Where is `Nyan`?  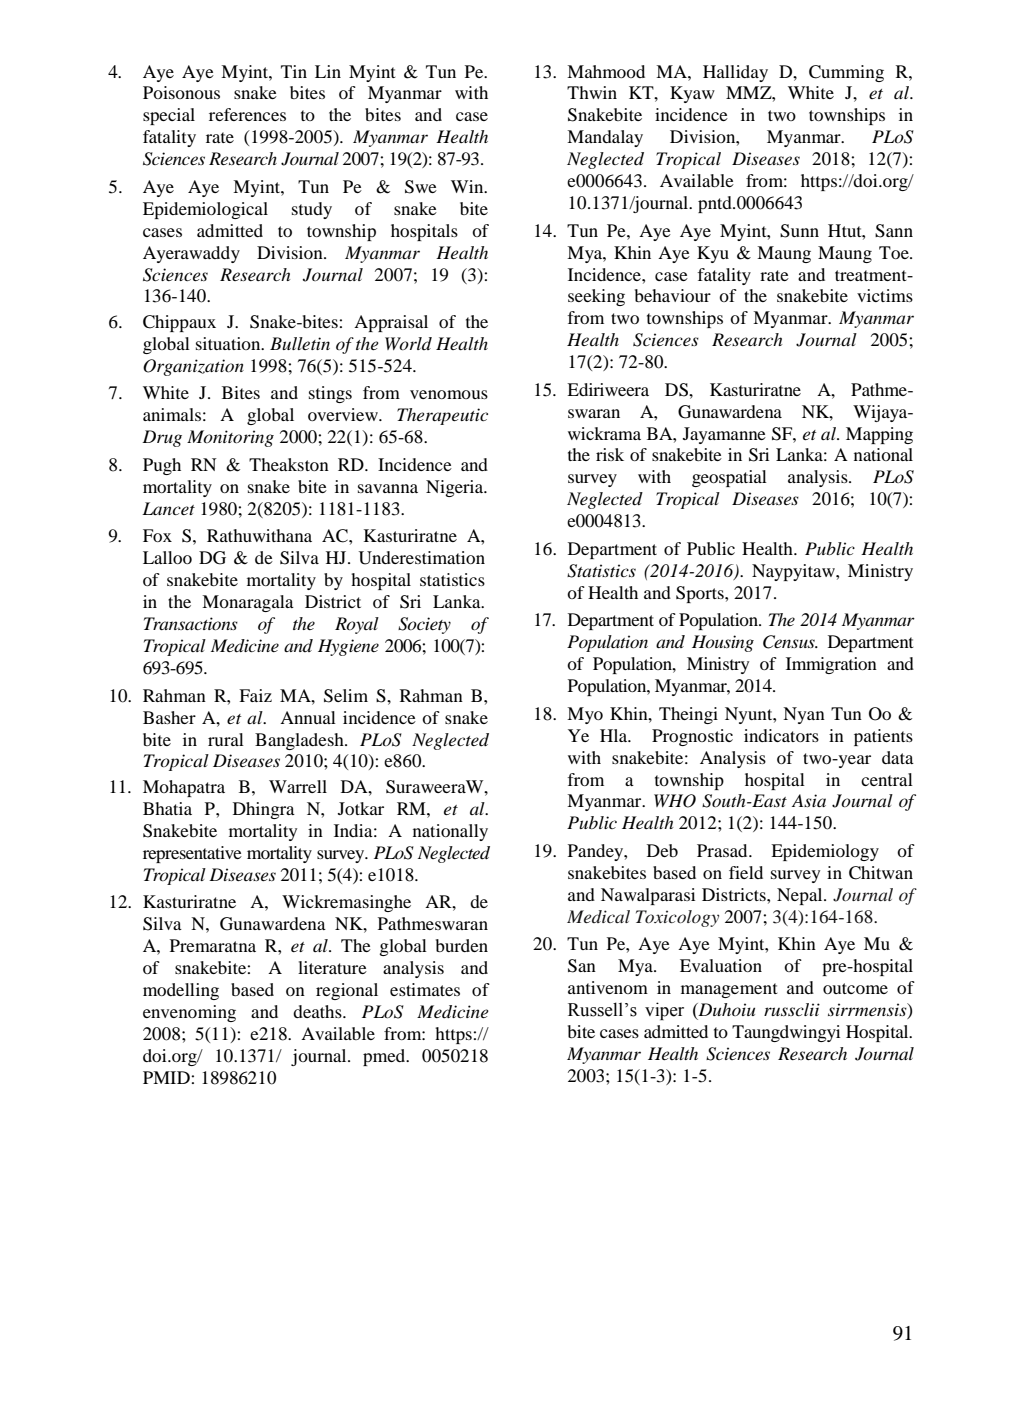 Nyan is located at coordinates (804, 715).
